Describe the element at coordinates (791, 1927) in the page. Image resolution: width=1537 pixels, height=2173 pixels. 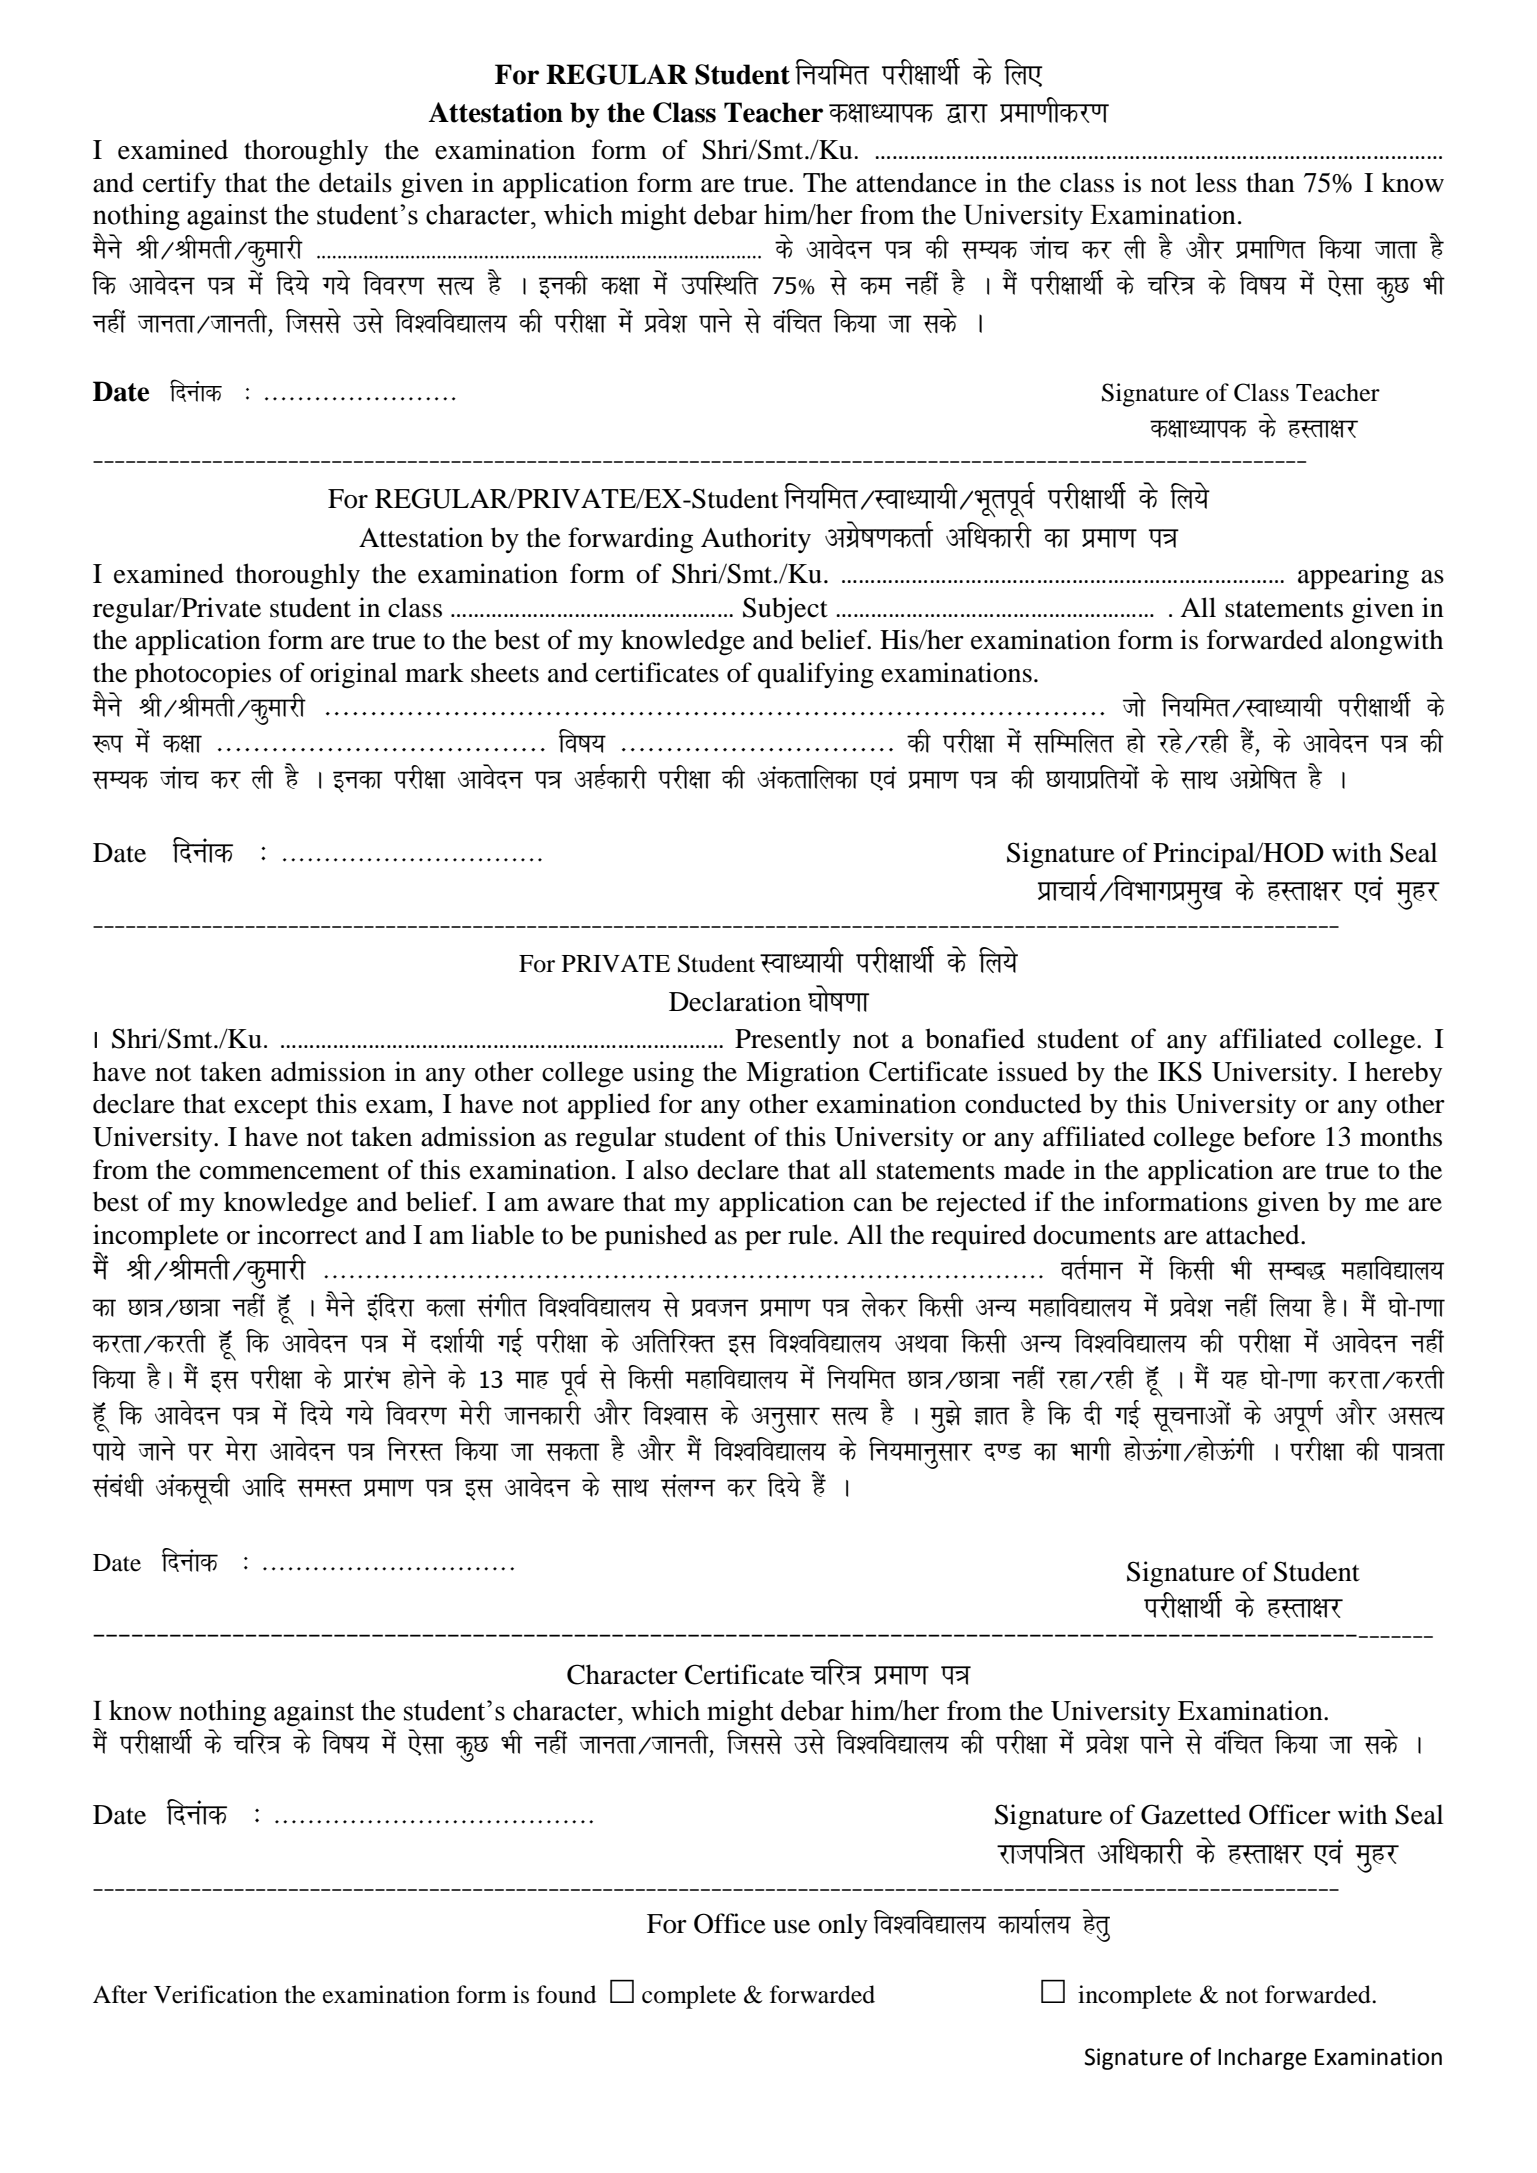
I see `use` at that location.
